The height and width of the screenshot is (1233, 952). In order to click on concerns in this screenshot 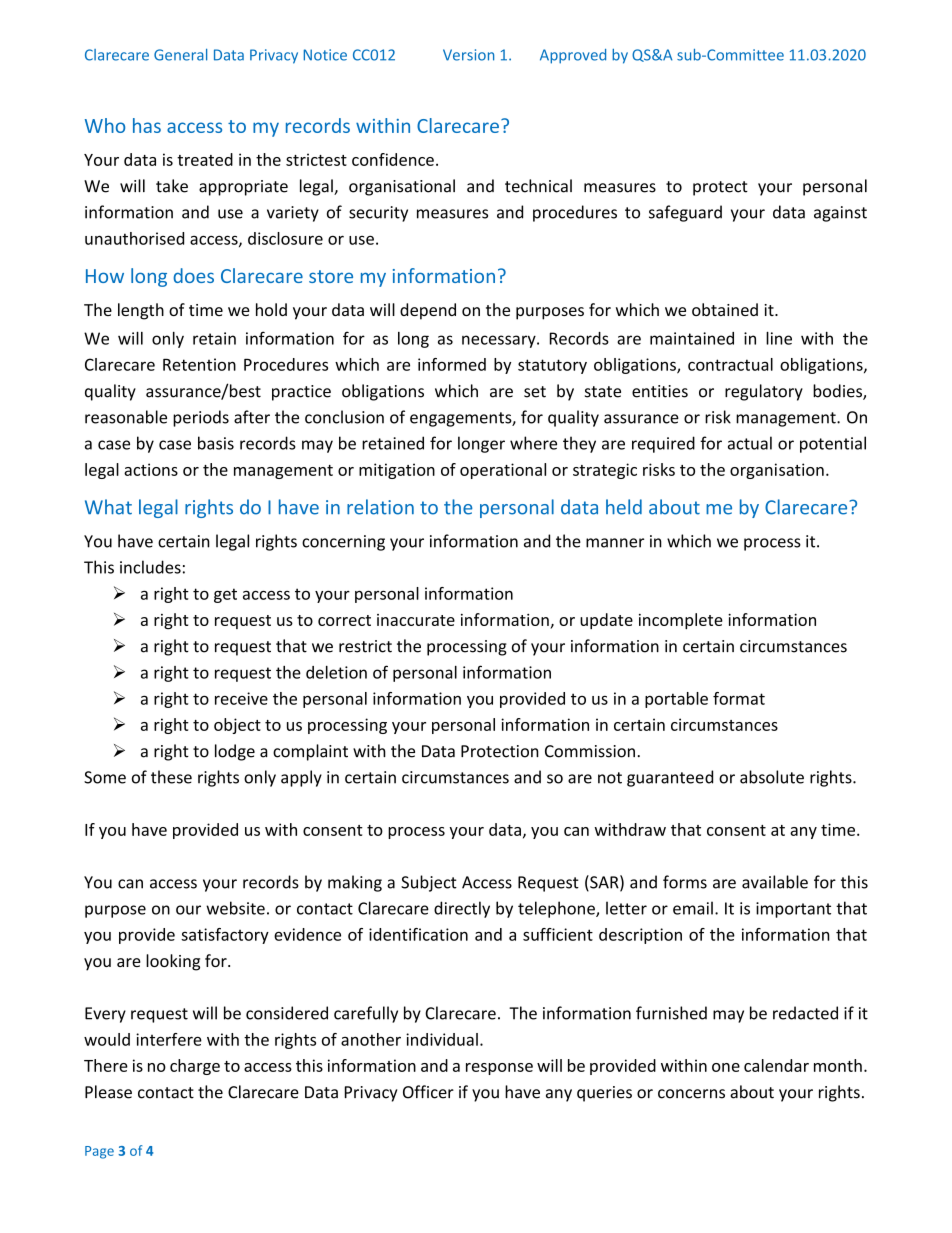, I will do `click(691, 1094)`.
